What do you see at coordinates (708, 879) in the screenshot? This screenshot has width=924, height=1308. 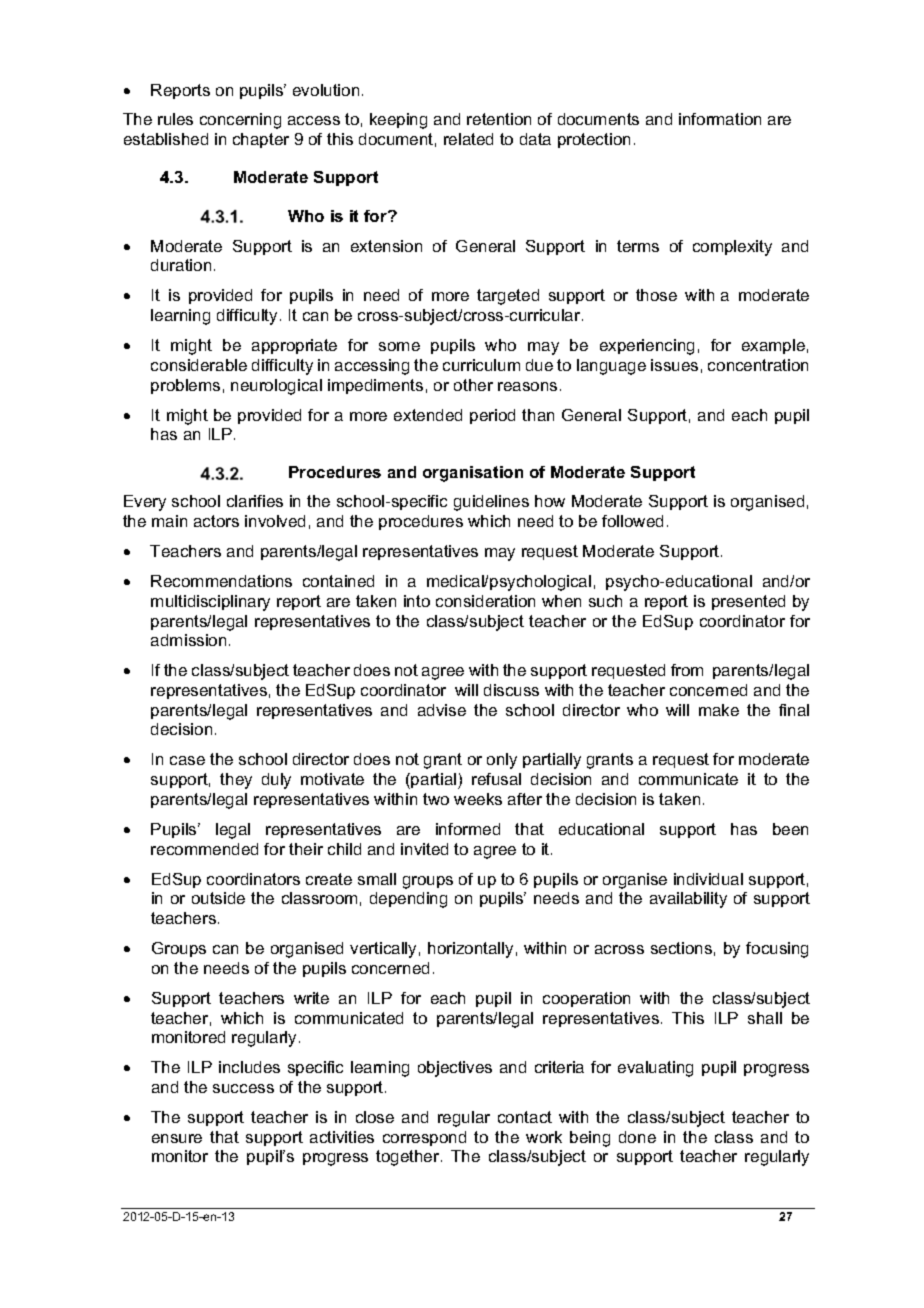 I see `individual` at bounding box center [708, 879].
